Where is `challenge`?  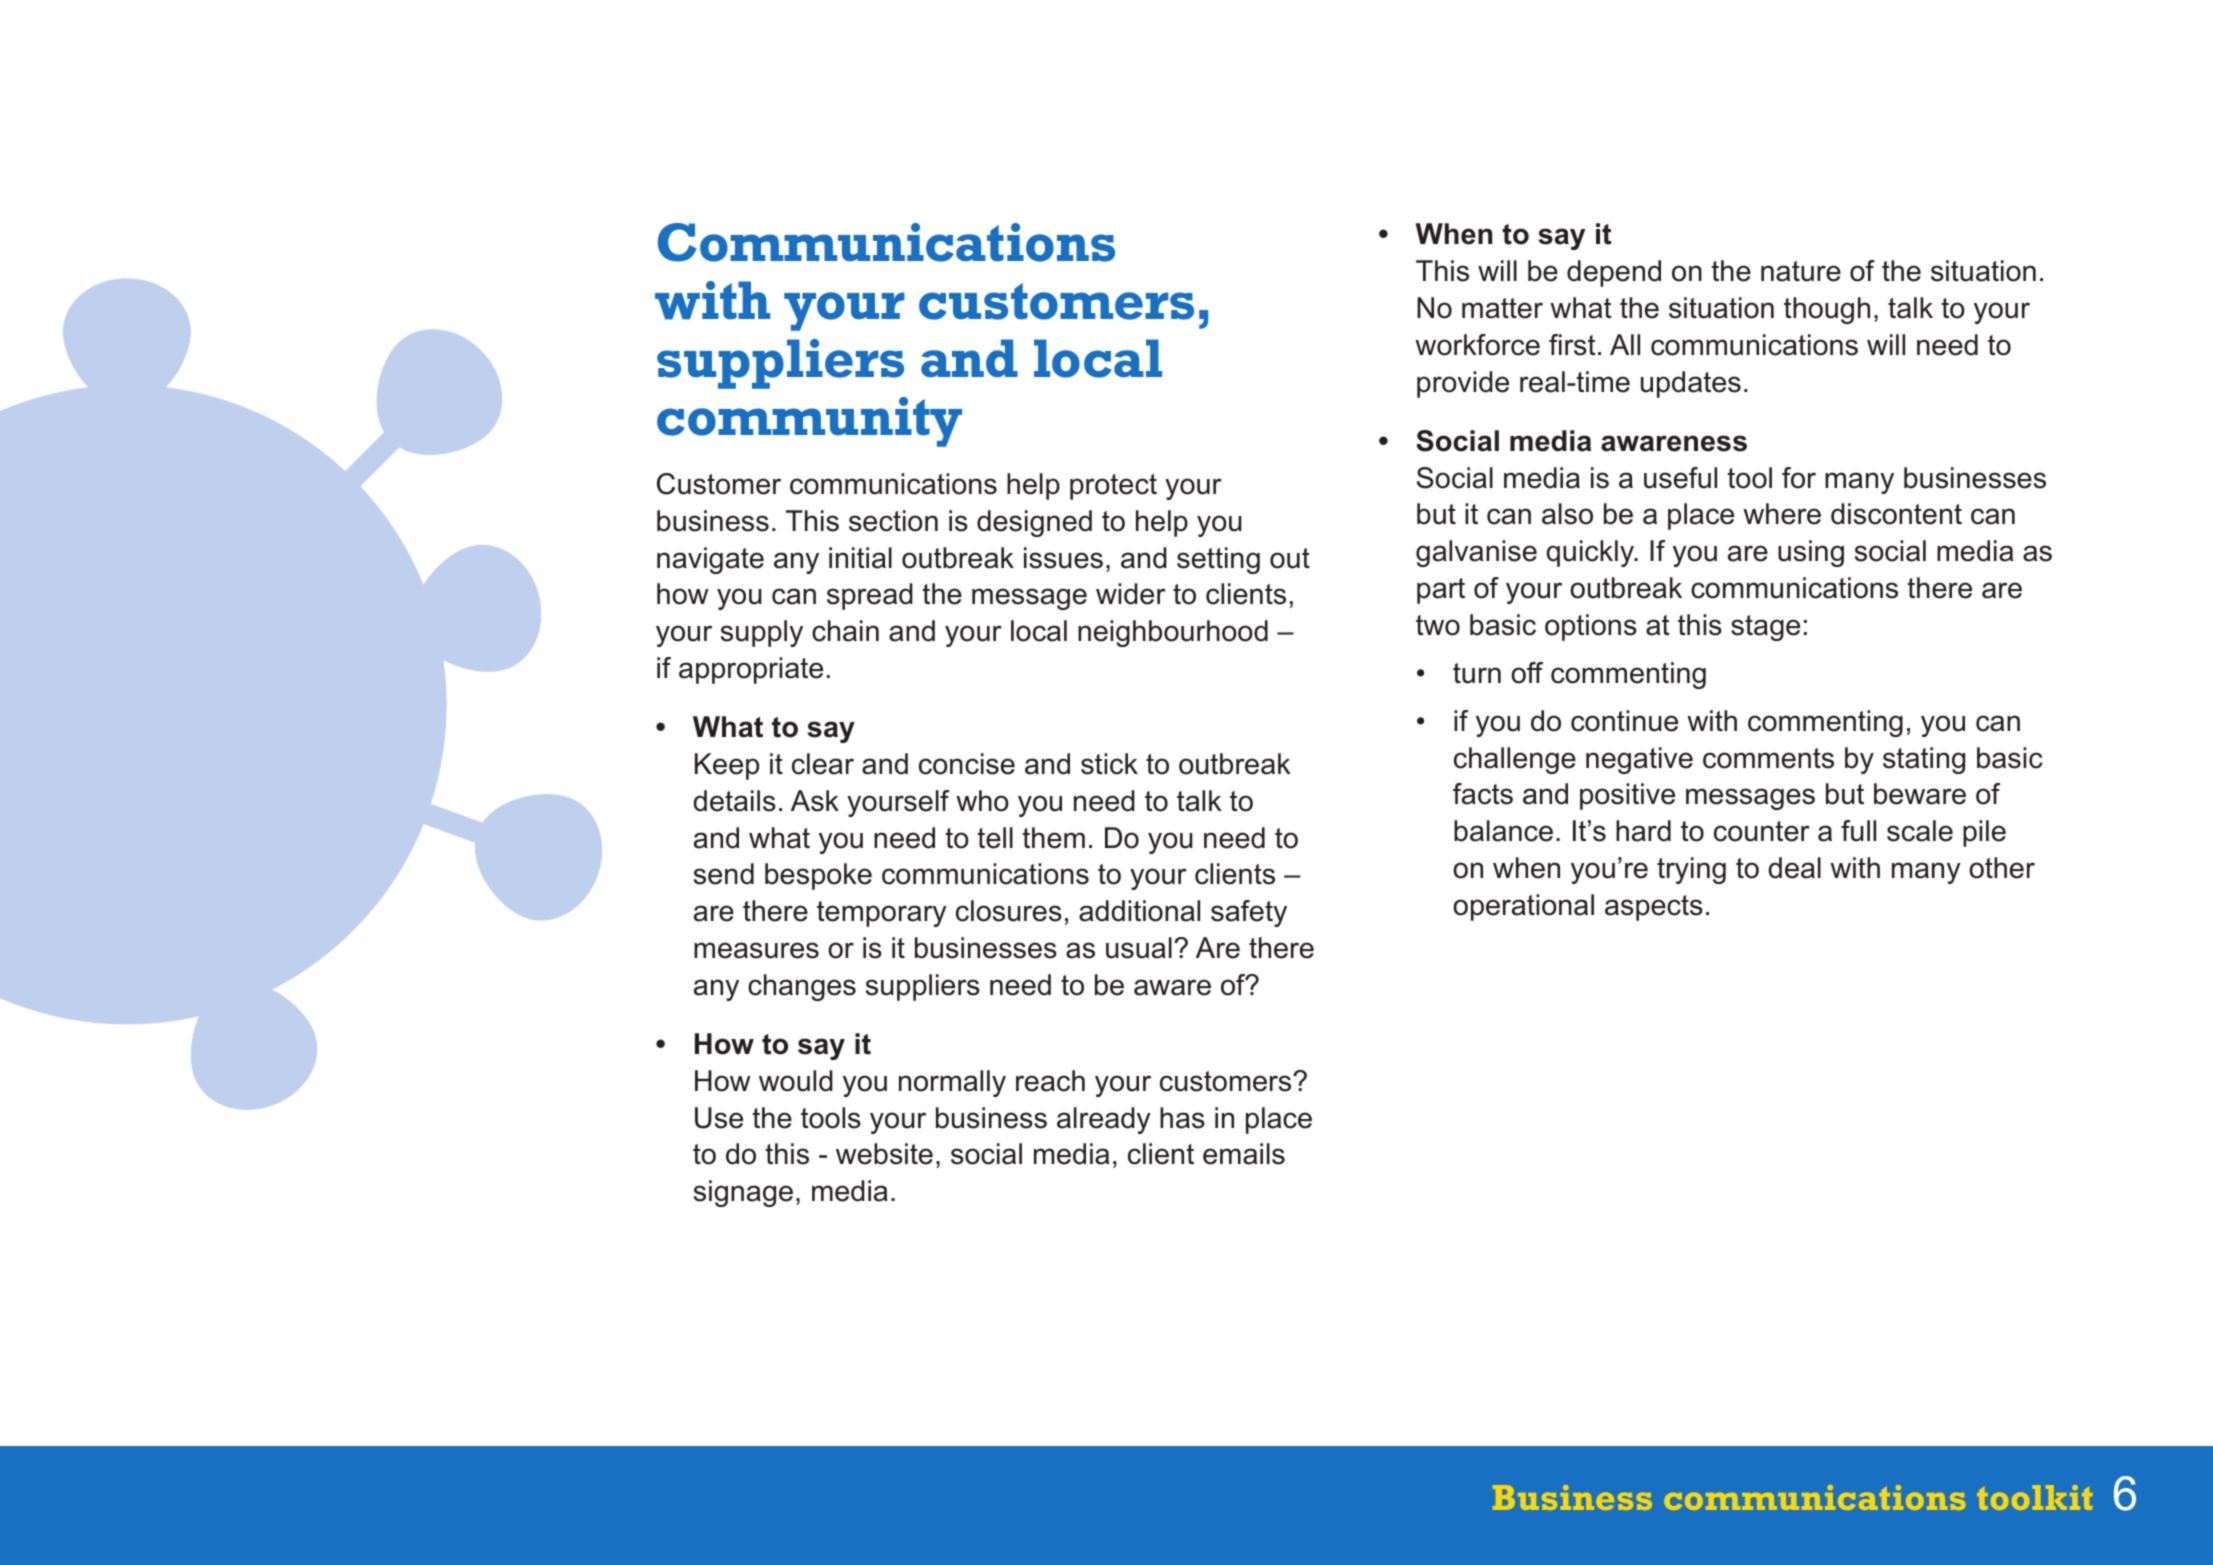 challenge is located at coordinates (1515, 760).
